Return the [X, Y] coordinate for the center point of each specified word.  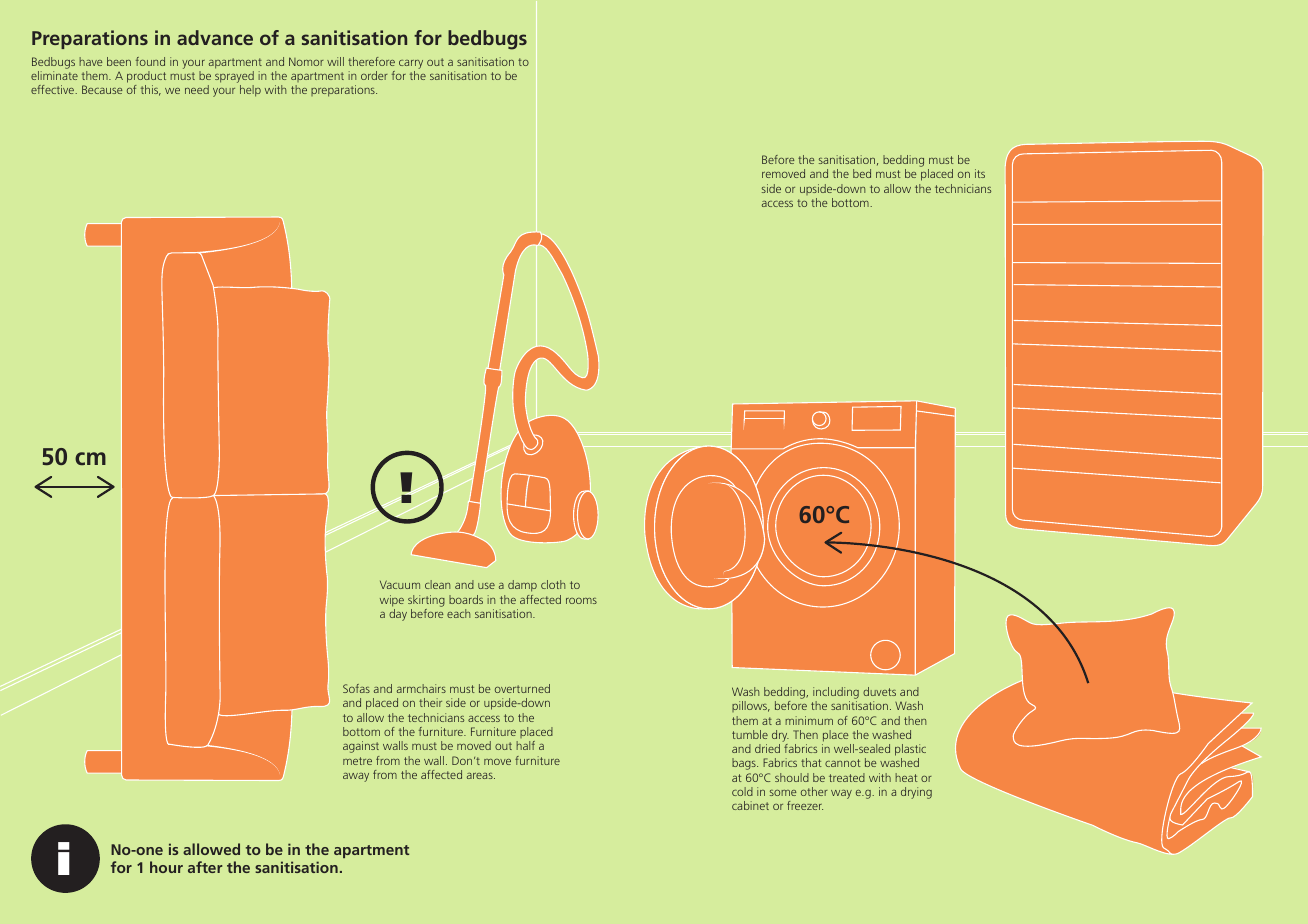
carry [411, 64]
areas [481, 776]
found [150, 61]
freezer [805, 805]
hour [166, 867]
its [980, 173]
